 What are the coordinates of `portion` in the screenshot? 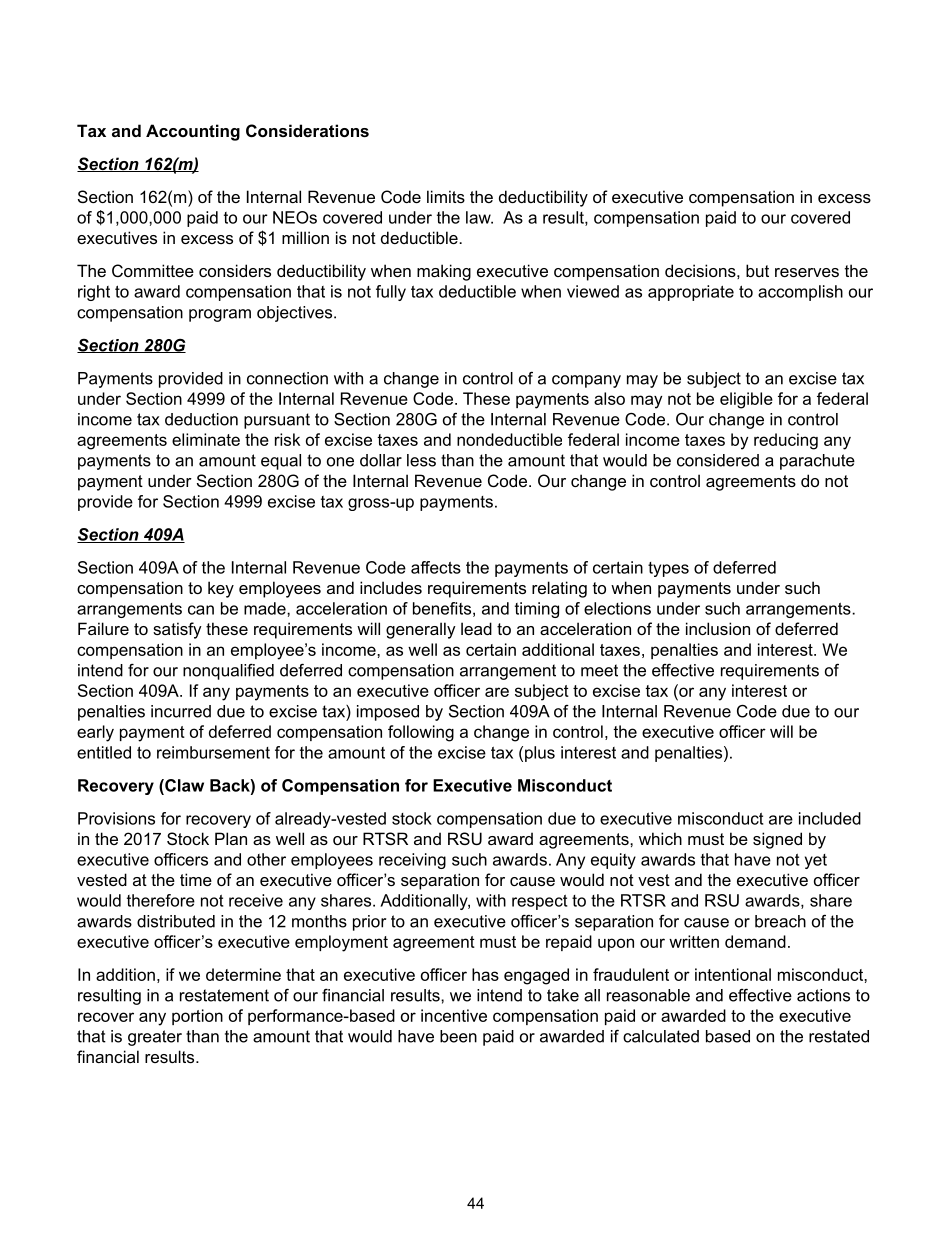 It's located at (197, 1017).
